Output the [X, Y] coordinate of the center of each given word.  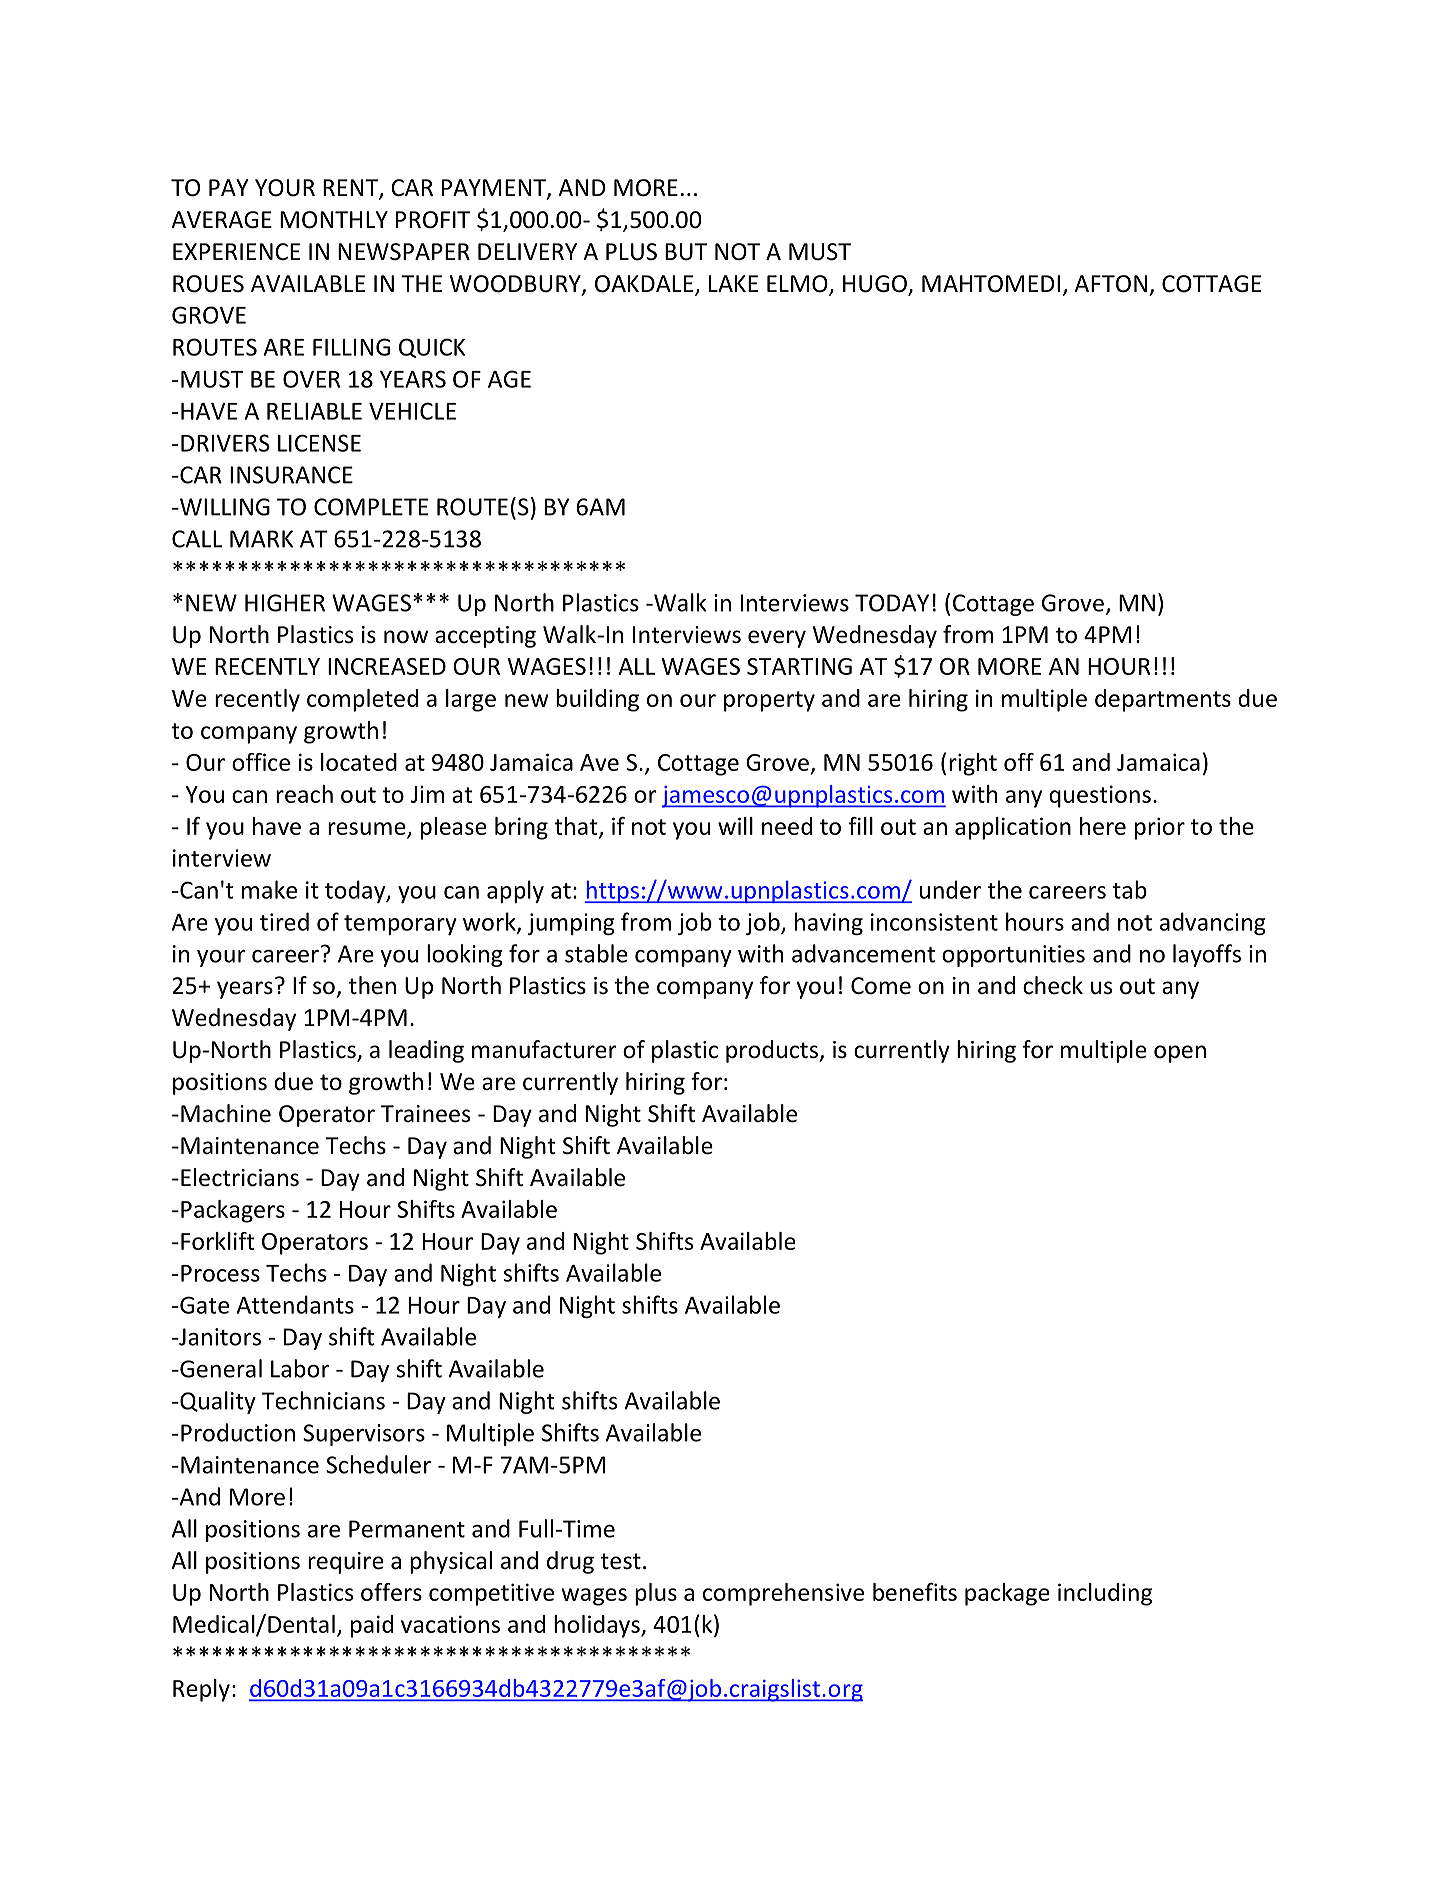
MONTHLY [334, 220]
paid [372, 1626]
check [1053, 985]
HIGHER [285, 603]
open [1180, 1054]
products [773, 1051]
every [777, 639]
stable [596, 953]
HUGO [876, 285]
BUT [686, 252]
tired [284, 921]
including [1105, 1594]
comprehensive [783, 1594]
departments [1163, 700]
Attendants [295, 1304]
